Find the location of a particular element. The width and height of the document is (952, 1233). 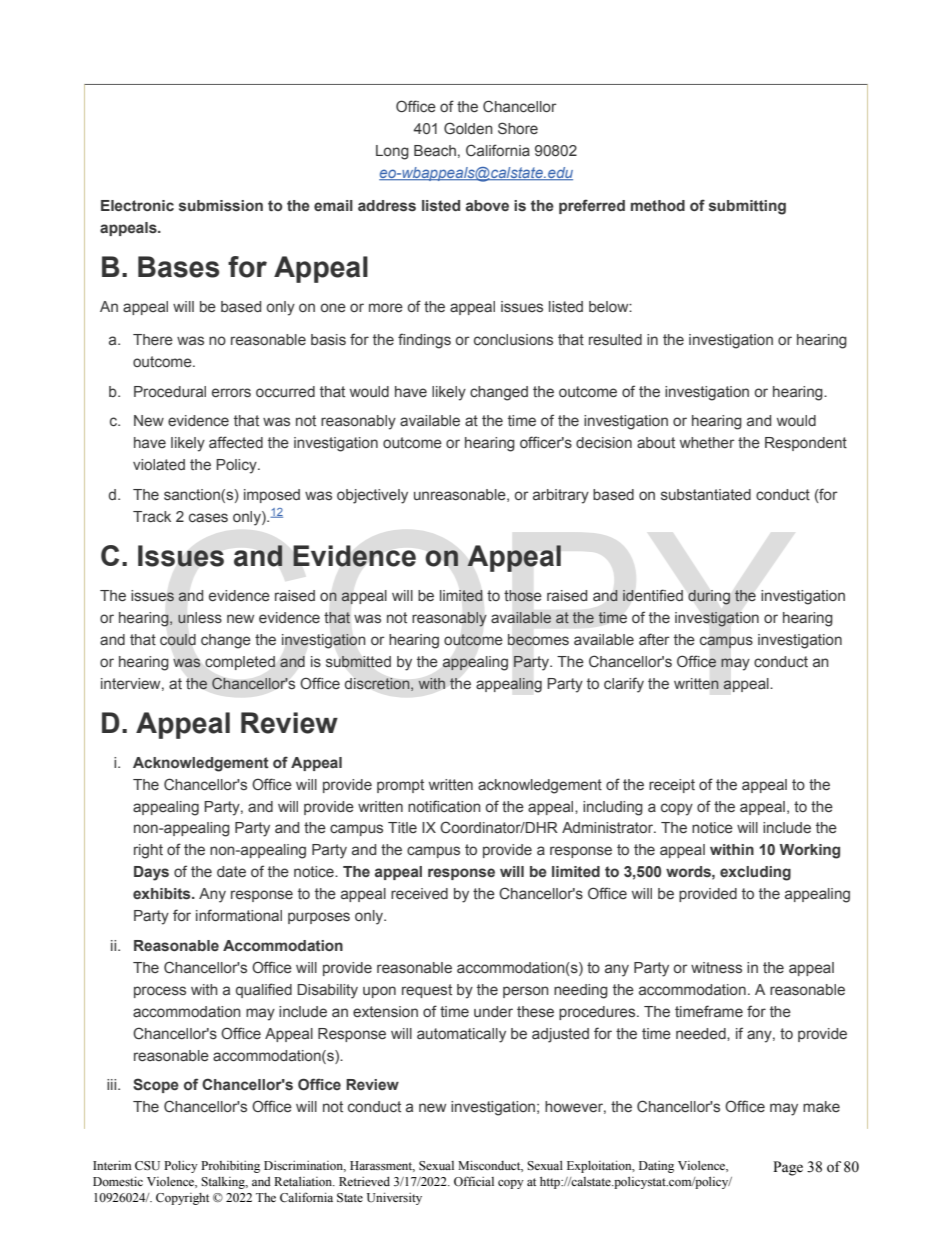

whether is located at coordinates (707, 442).
